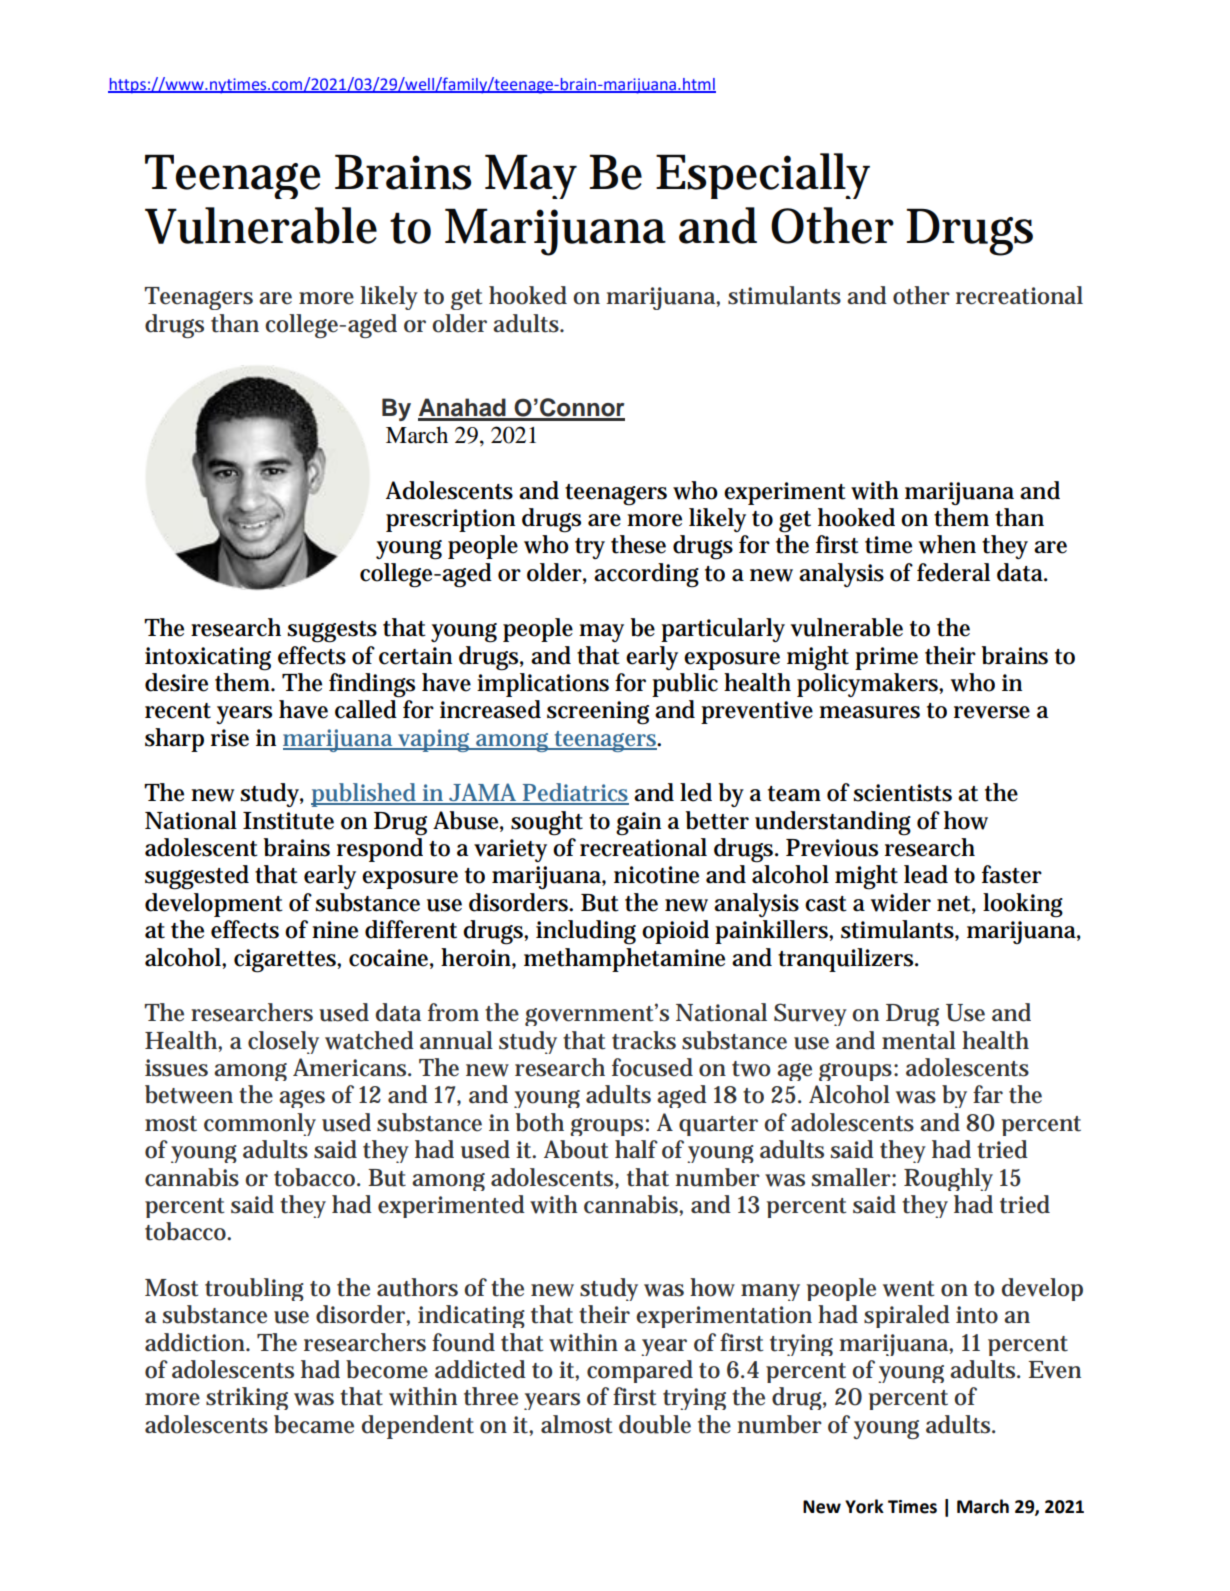 This document has width=1230, height=1591. Describe the element at coordinates (919, 1040) in the document. I see `mental` at that location.
